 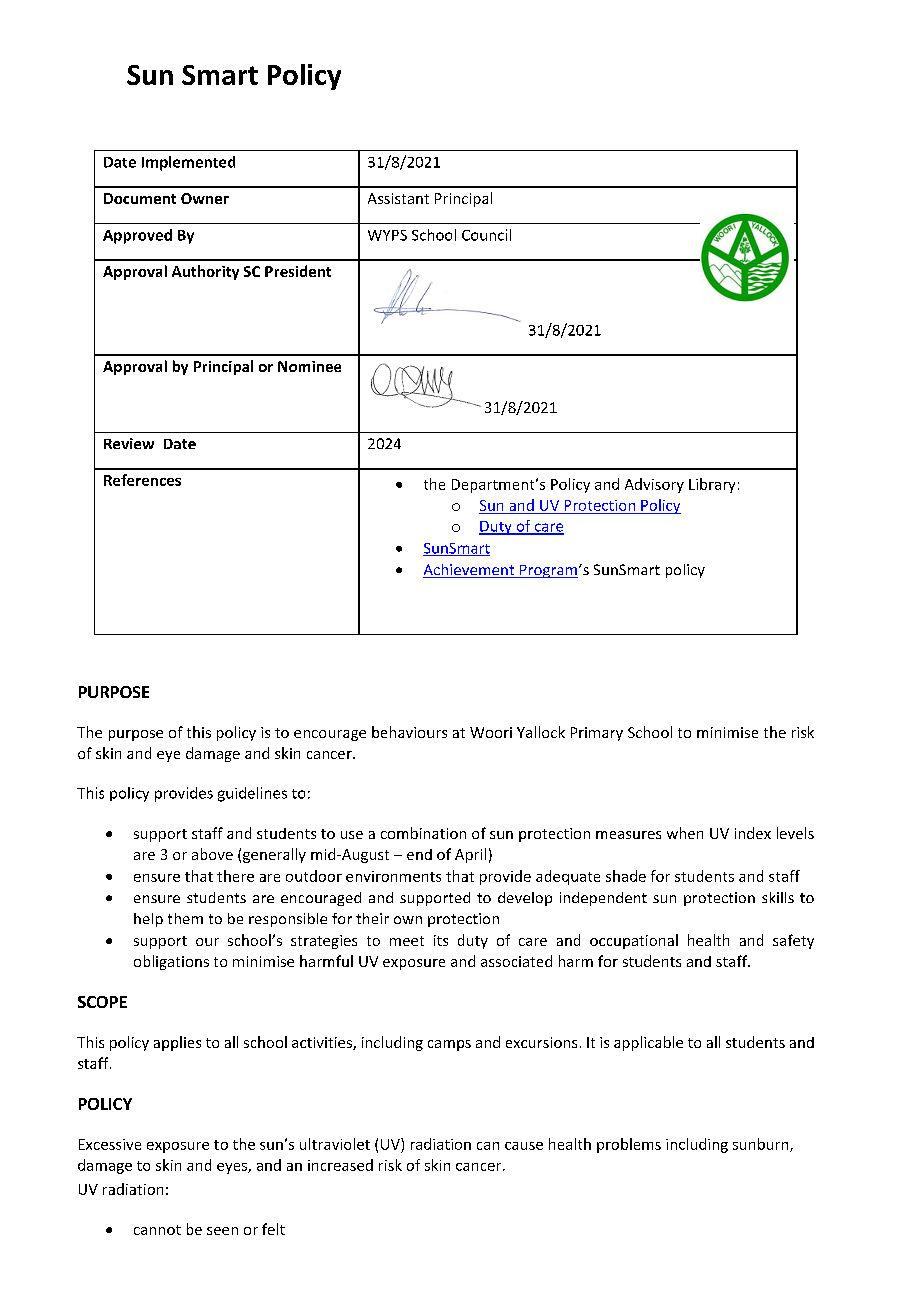 What do you see at coordinates (712, 485) in the screenshot?
I see `Library` at bounding box center [712, 485].
